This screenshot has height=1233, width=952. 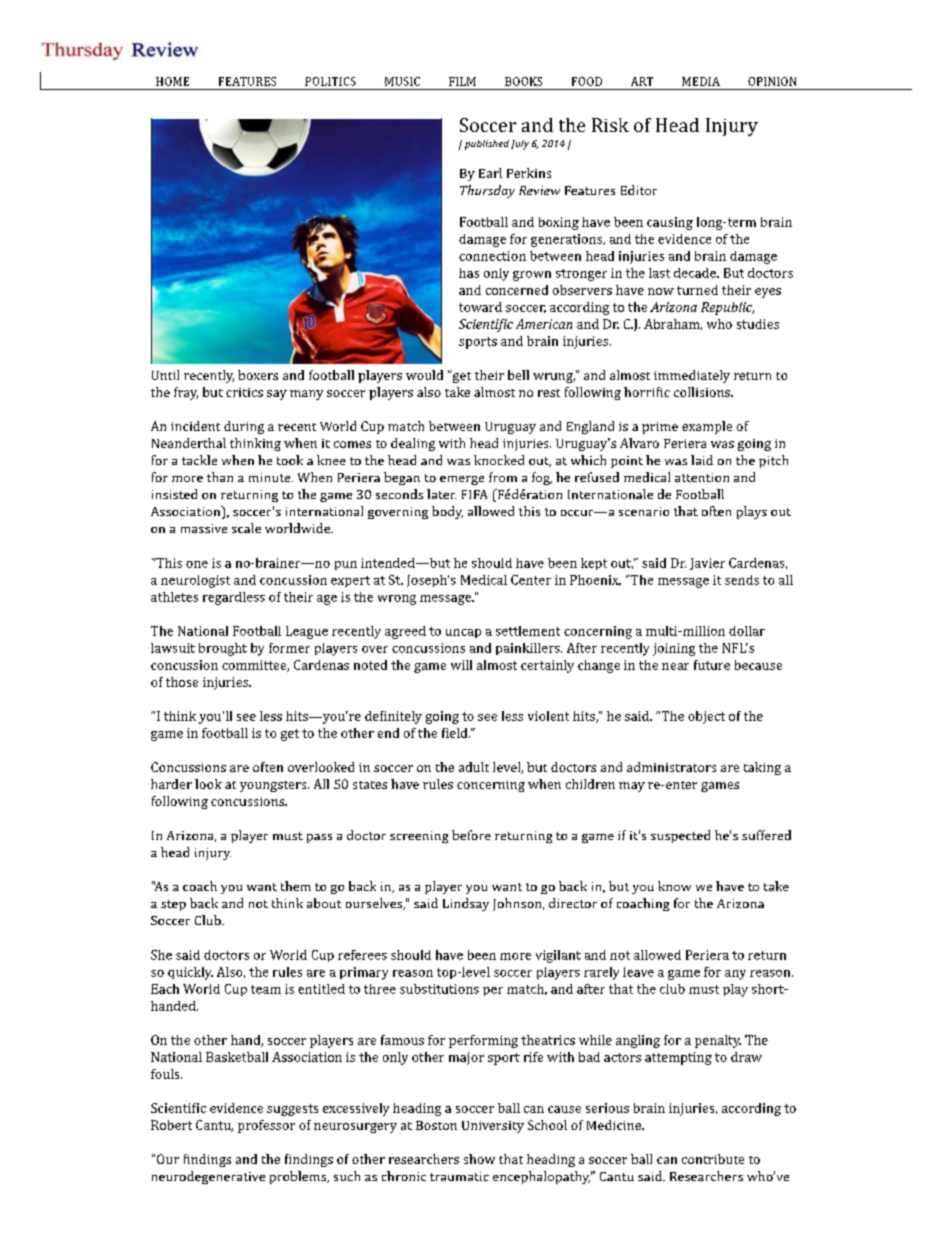 What do you see at coordinates (462, 480) in the screenshot?
I see `emerge` at bounding box center [462, 480].
